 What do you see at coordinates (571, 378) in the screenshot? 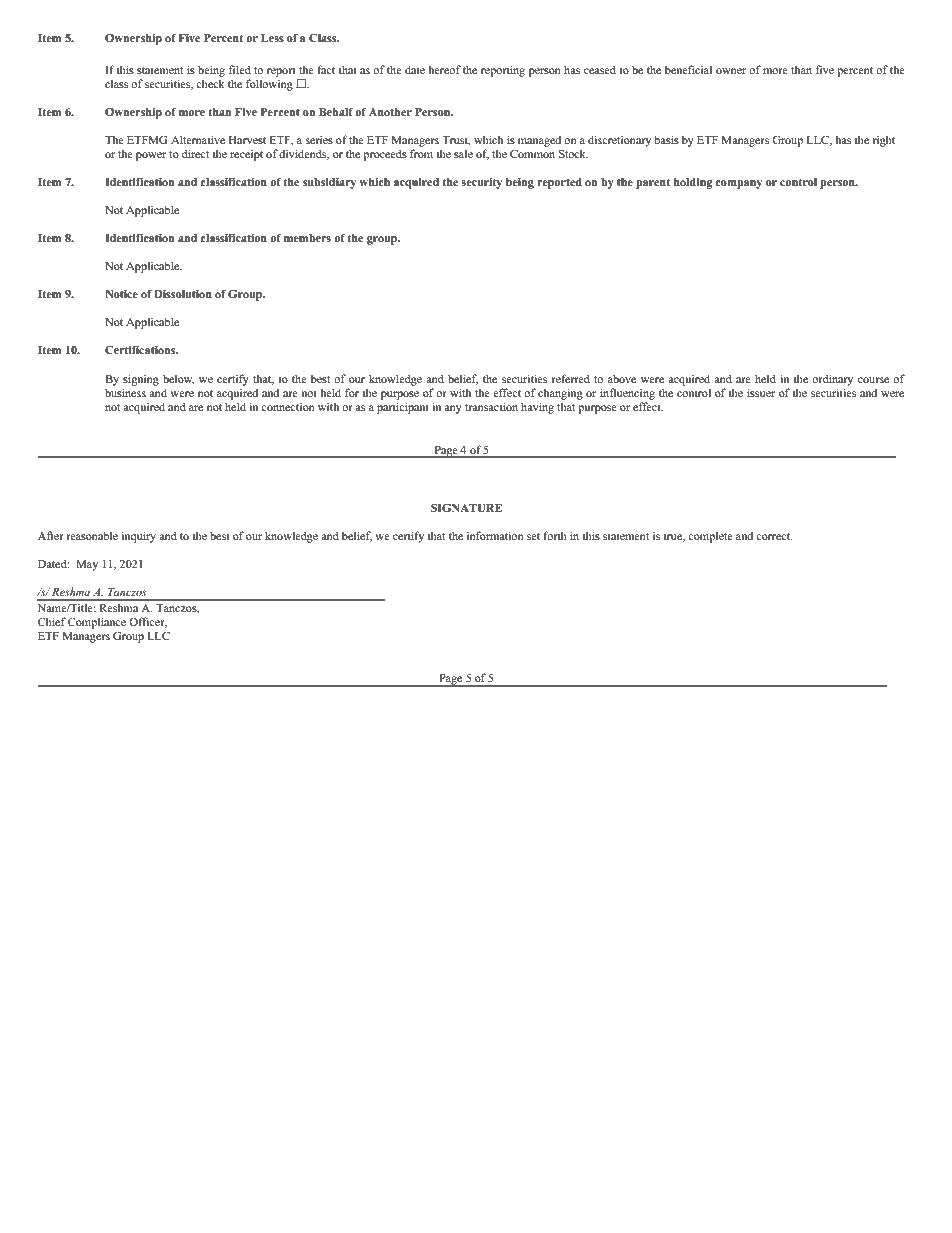
I see `referred` at bounding box center [571, 378].
